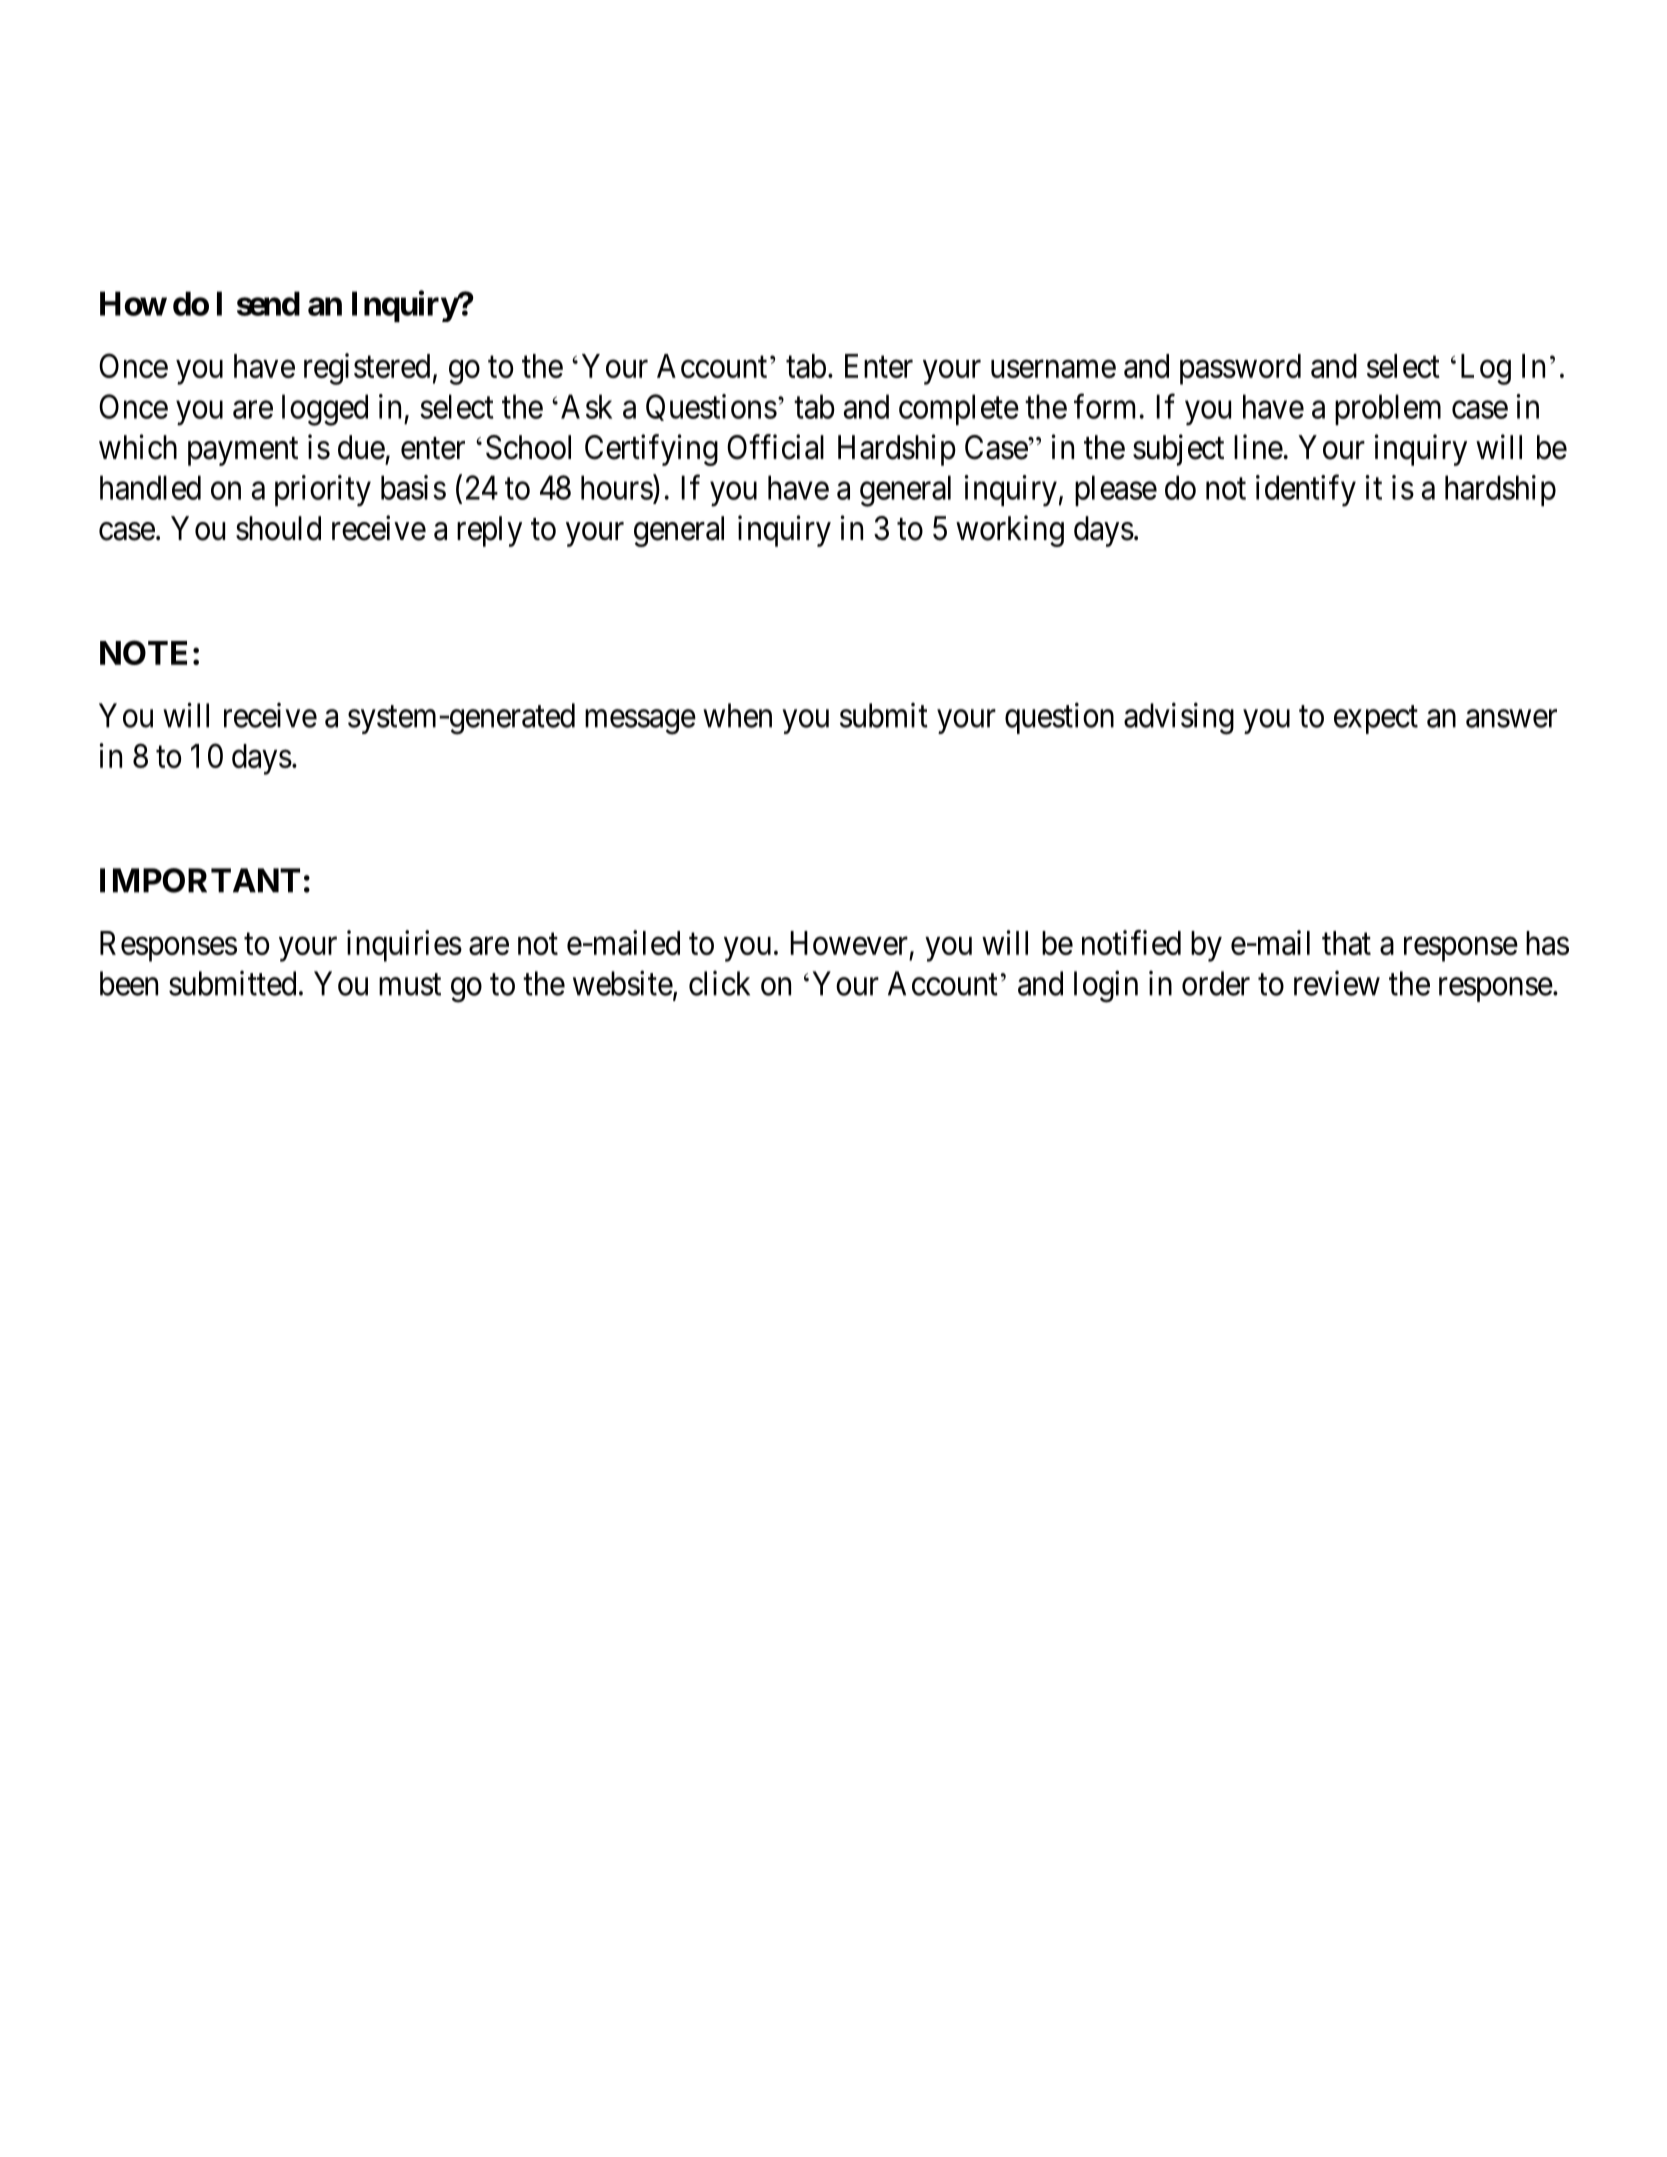 The width and height of the document is (1667, 2157). What do you see at coordinates (1010, 531) in the document?
I see `working` at bounding box center [1010, 531].
